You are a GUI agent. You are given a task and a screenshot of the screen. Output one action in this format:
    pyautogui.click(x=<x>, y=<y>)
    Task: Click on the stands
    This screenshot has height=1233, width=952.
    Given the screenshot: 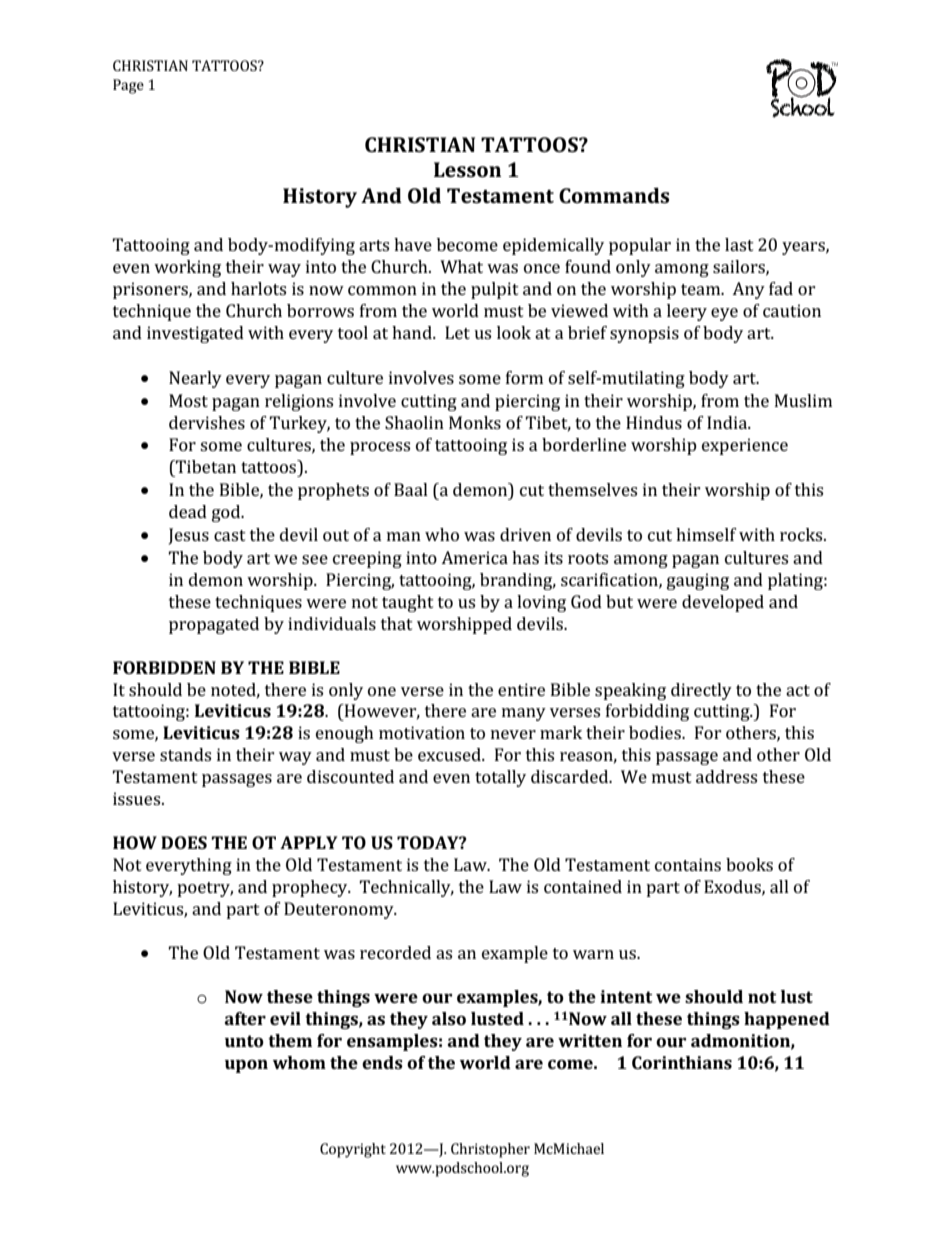 What is the action you would take?
    pyautogui.click(x=185, y=754)
